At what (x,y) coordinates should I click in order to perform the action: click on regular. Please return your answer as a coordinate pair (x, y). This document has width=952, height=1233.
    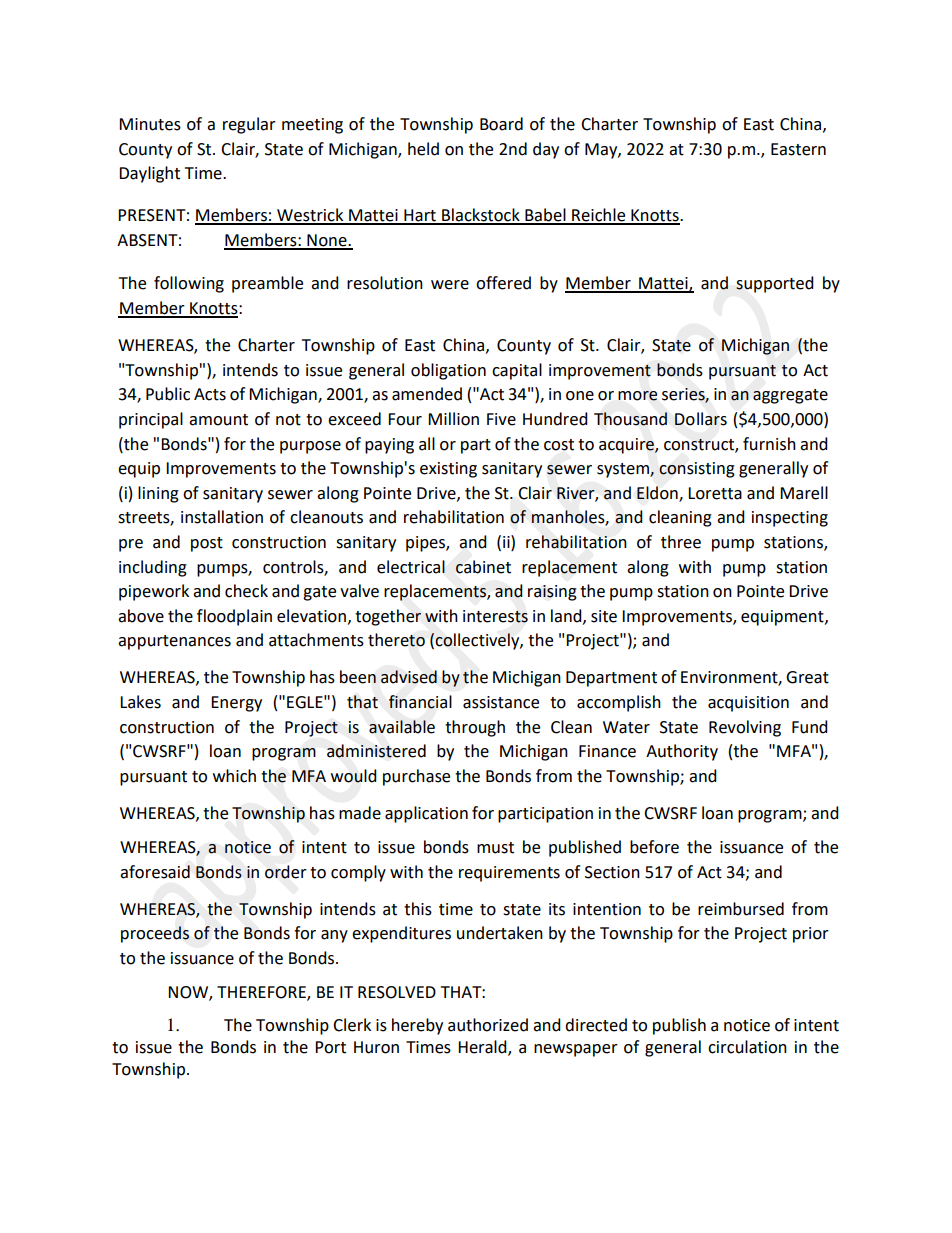
    Looking at the image, I should click on (249, 125).
